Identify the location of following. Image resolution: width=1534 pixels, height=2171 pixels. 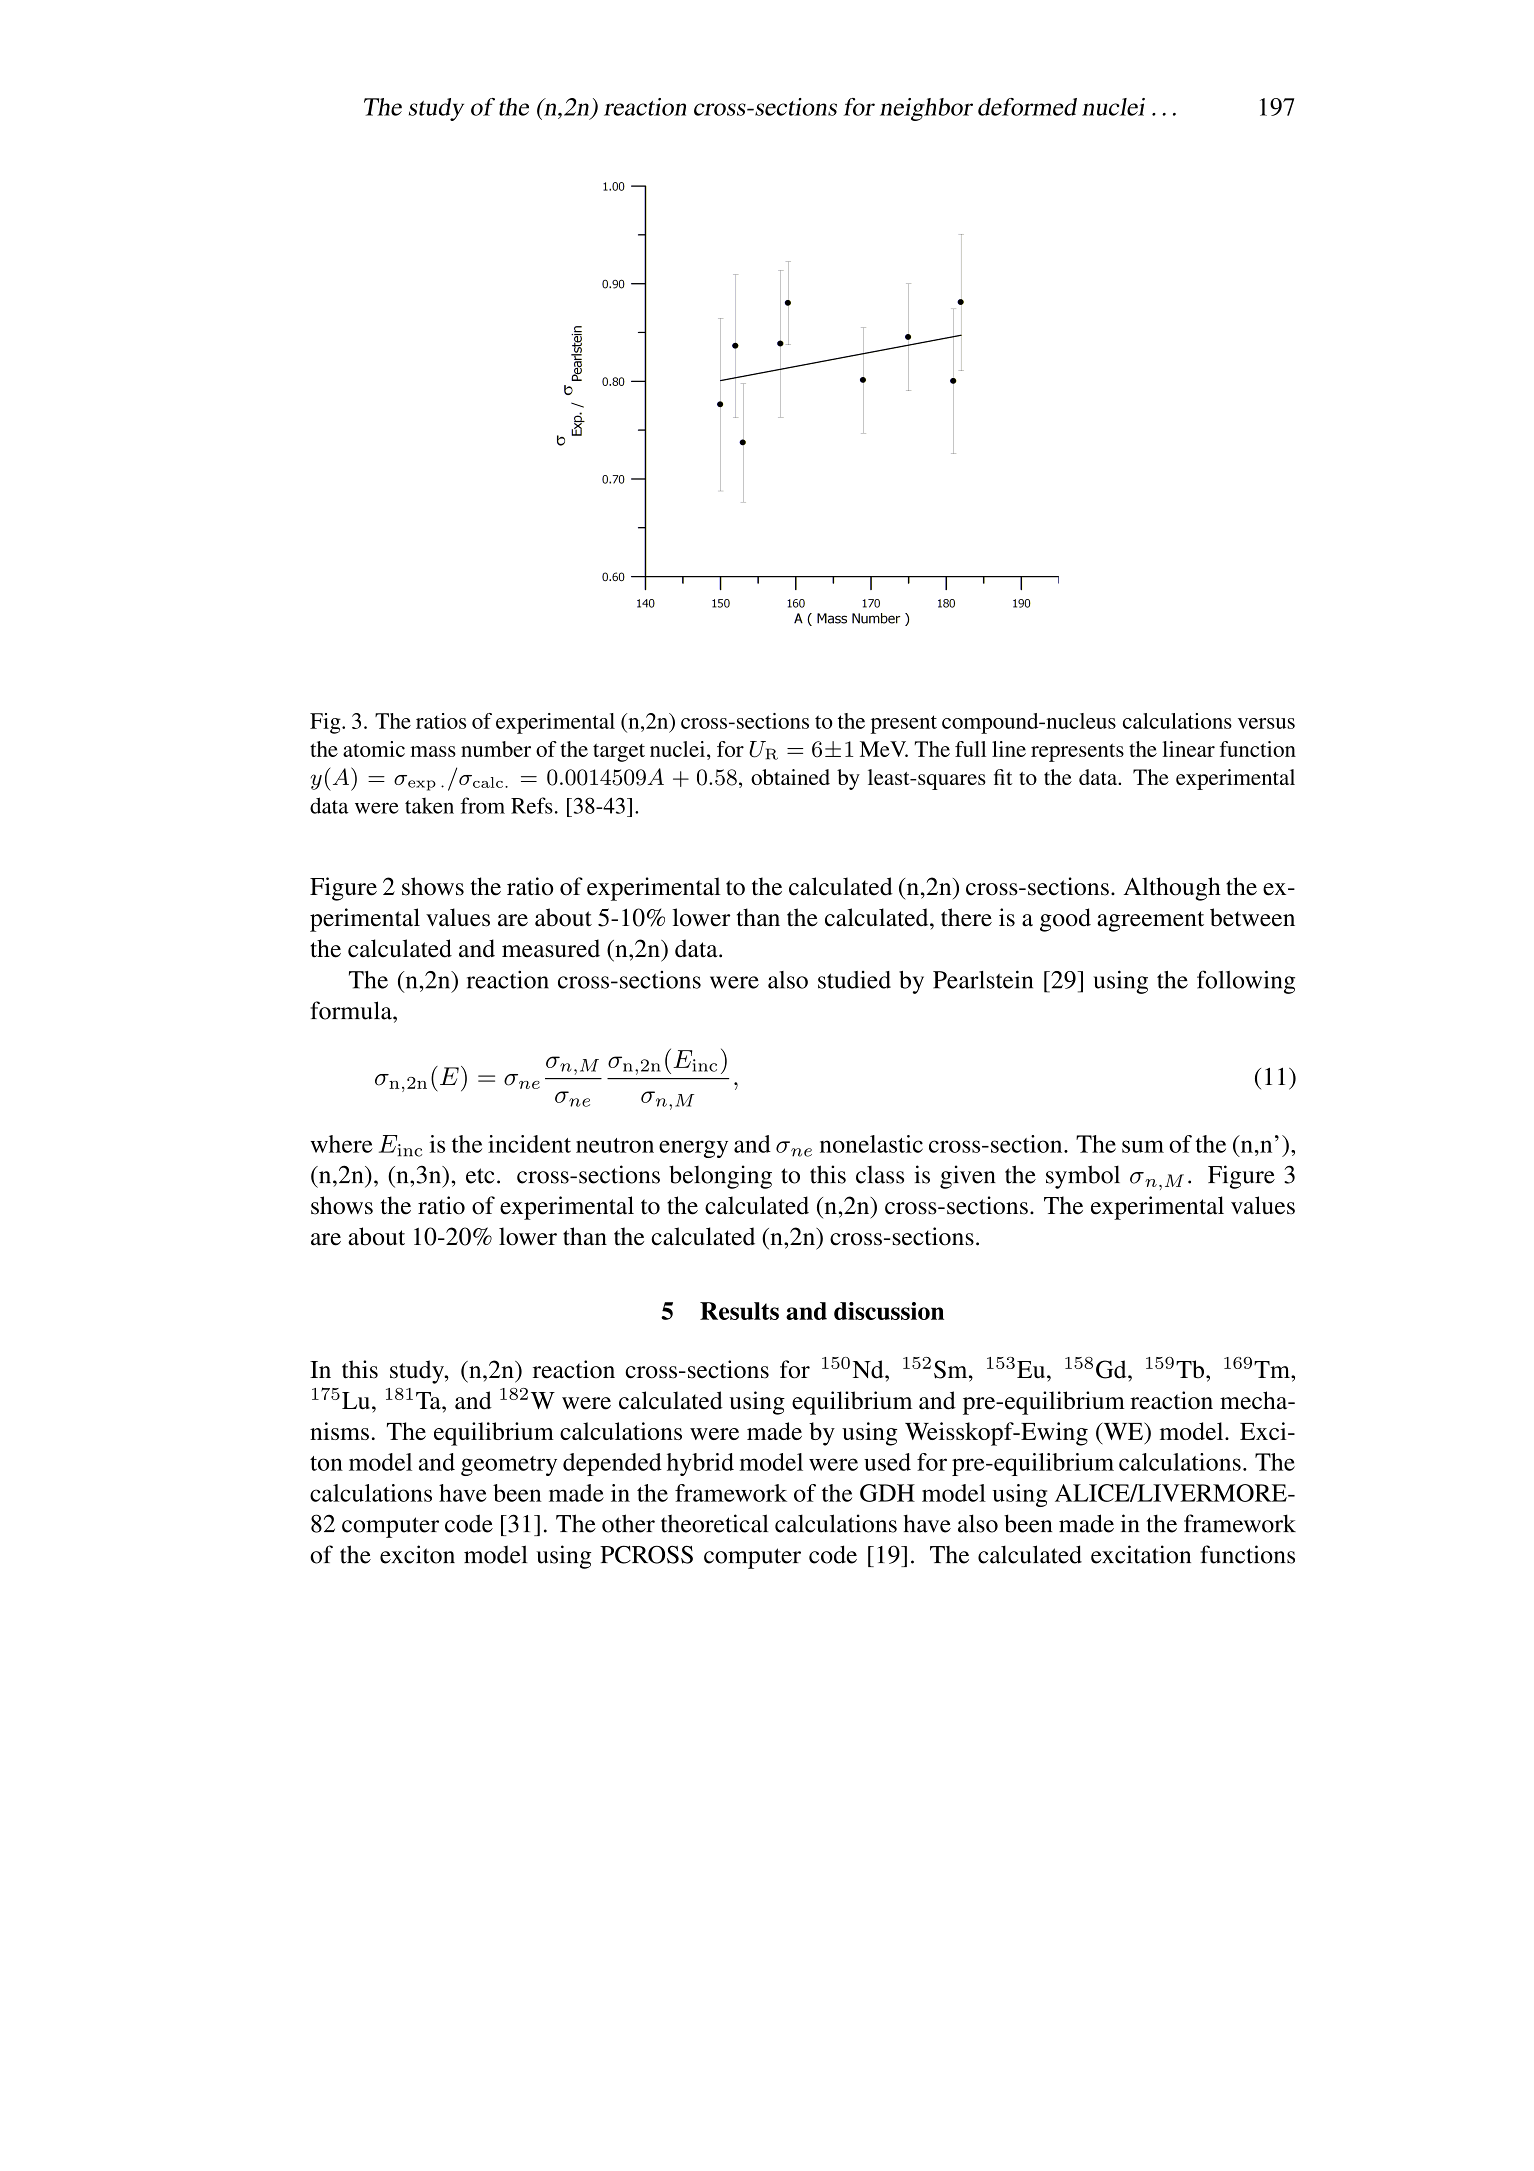
(1246, 982).
